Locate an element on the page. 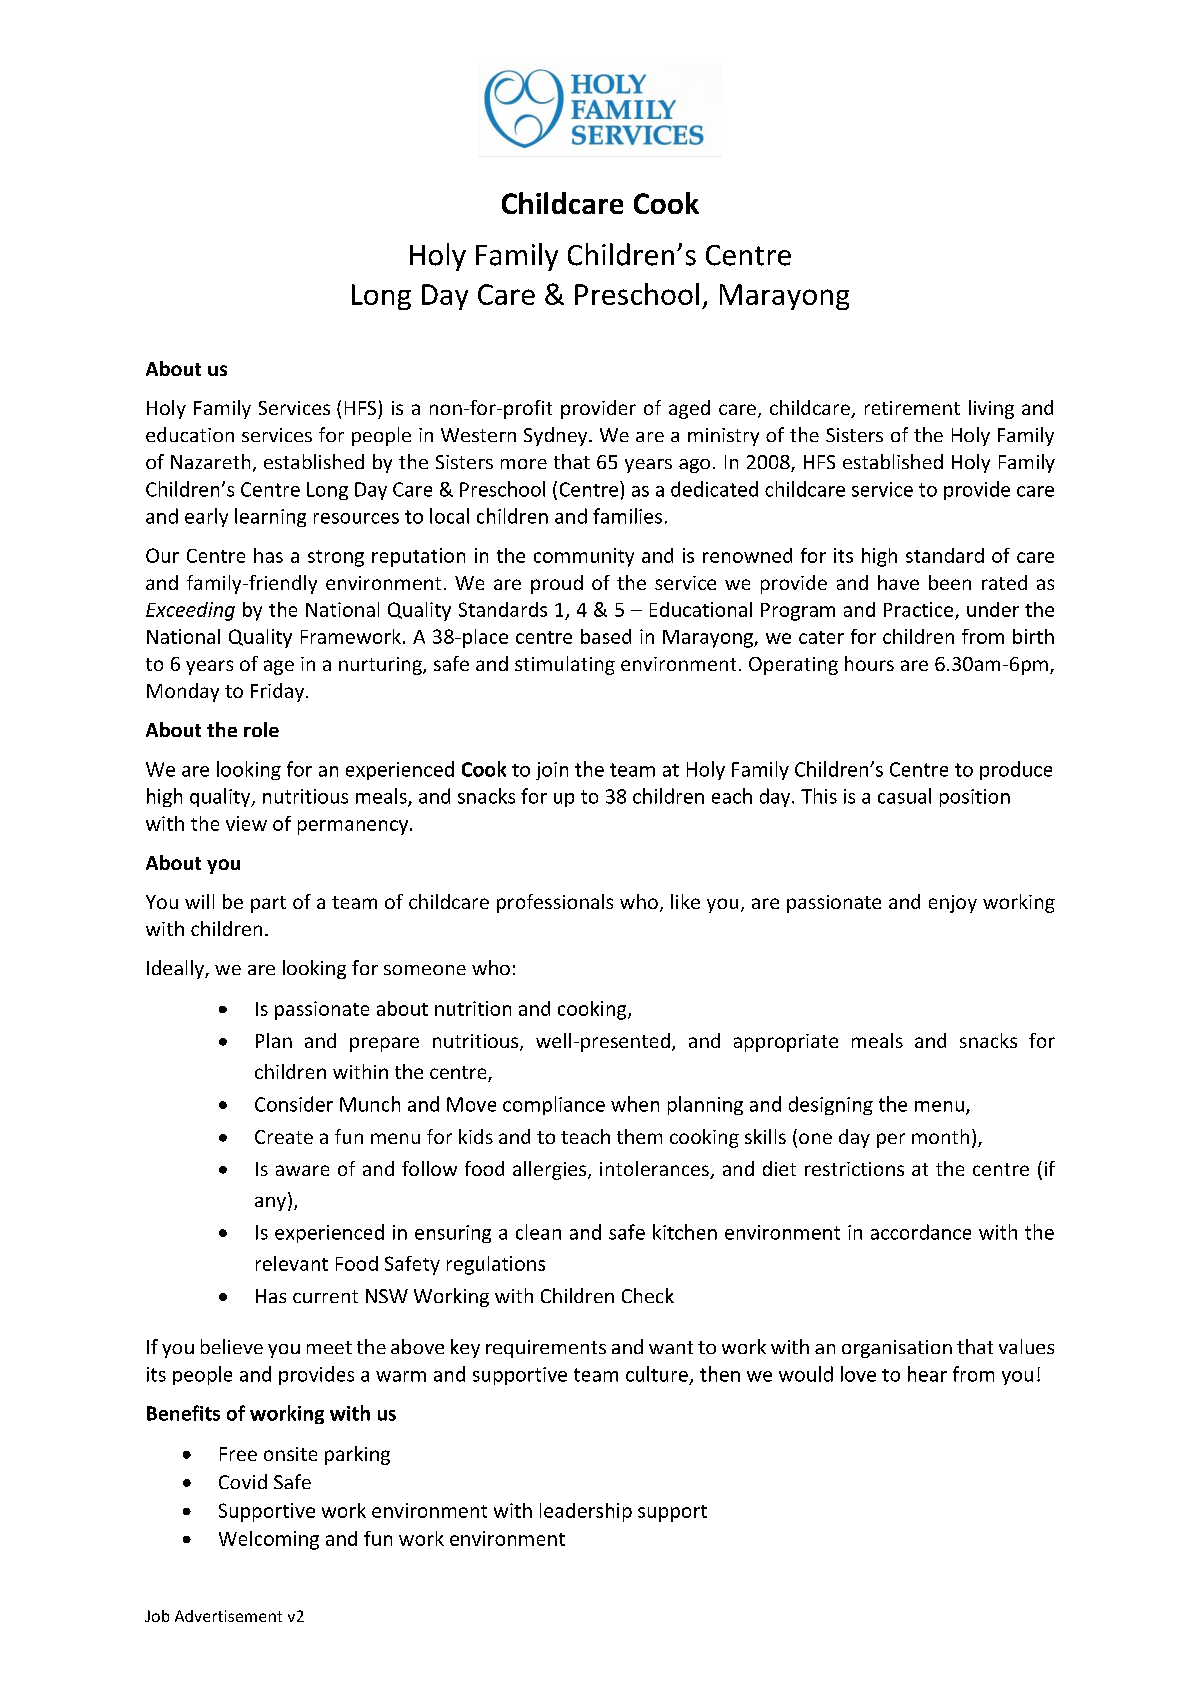 The image size is (1200, 1698). hear is located at coordinates (927, 1374).
